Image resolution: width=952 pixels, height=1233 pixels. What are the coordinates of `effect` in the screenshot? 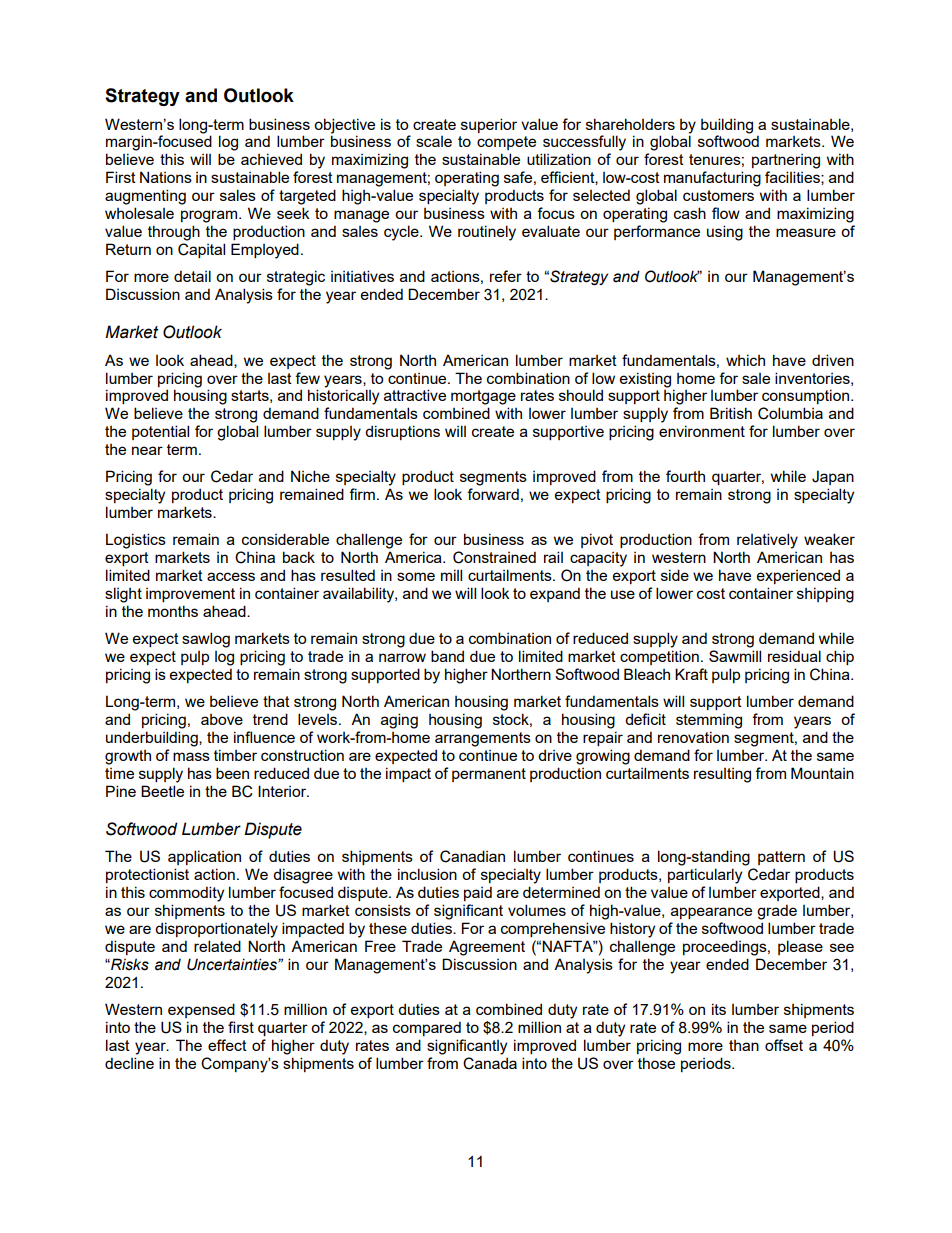 It's located at (227, 1045).
